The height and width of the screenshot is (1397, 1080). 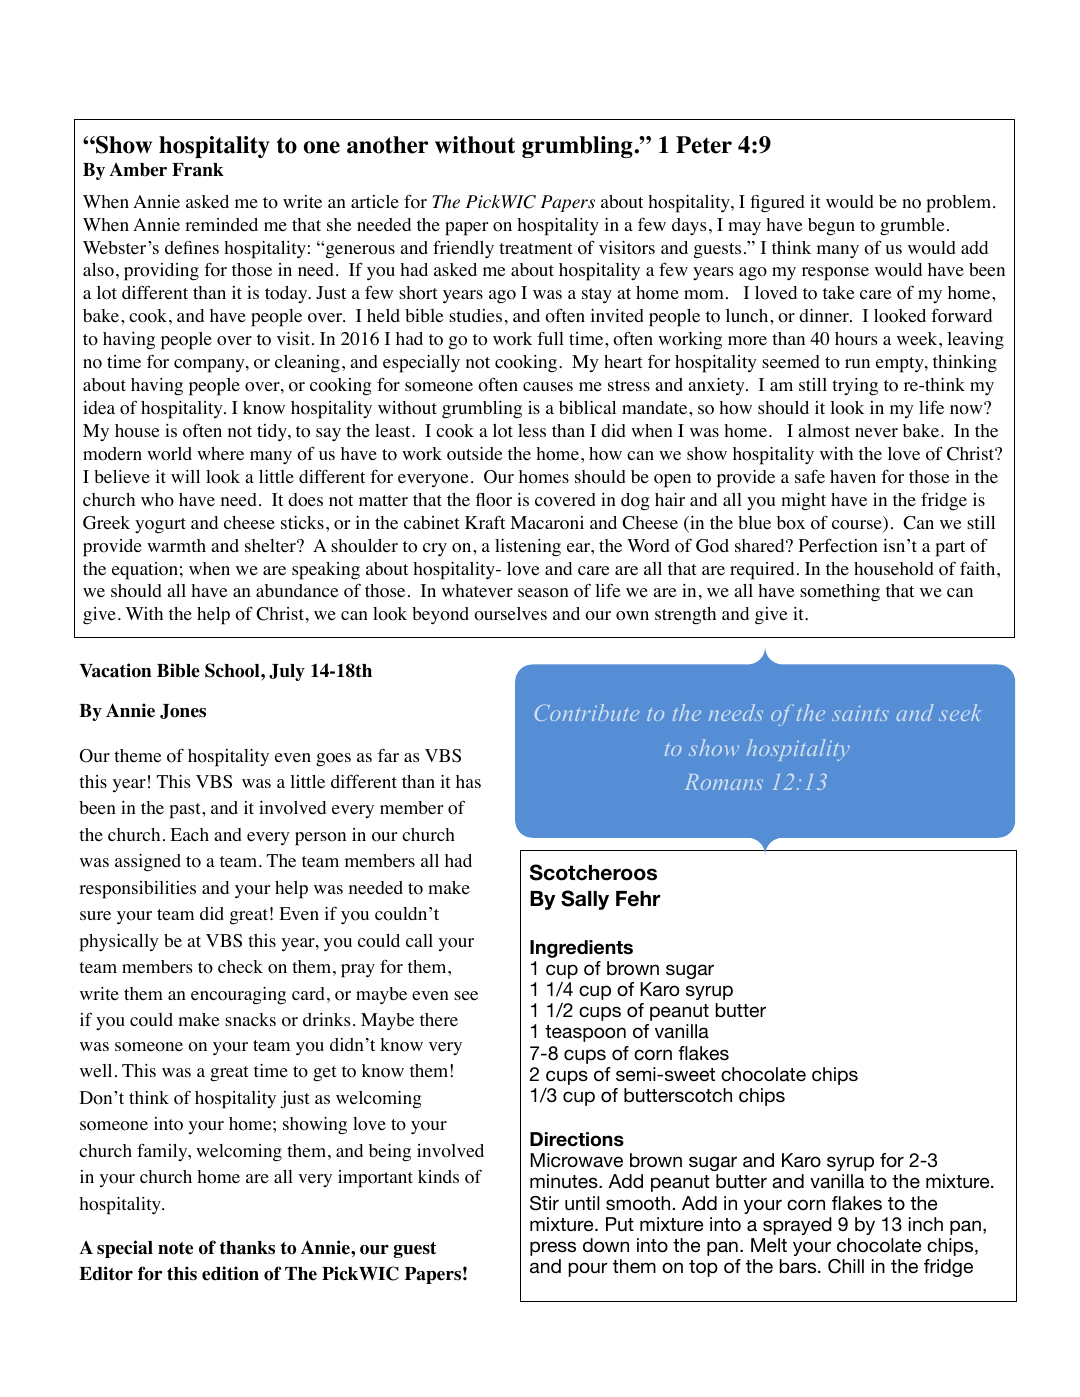 What do you see at coordinates (175, 1248) in the screenshot?
I see `note` at bounding box center [175, 1248].
